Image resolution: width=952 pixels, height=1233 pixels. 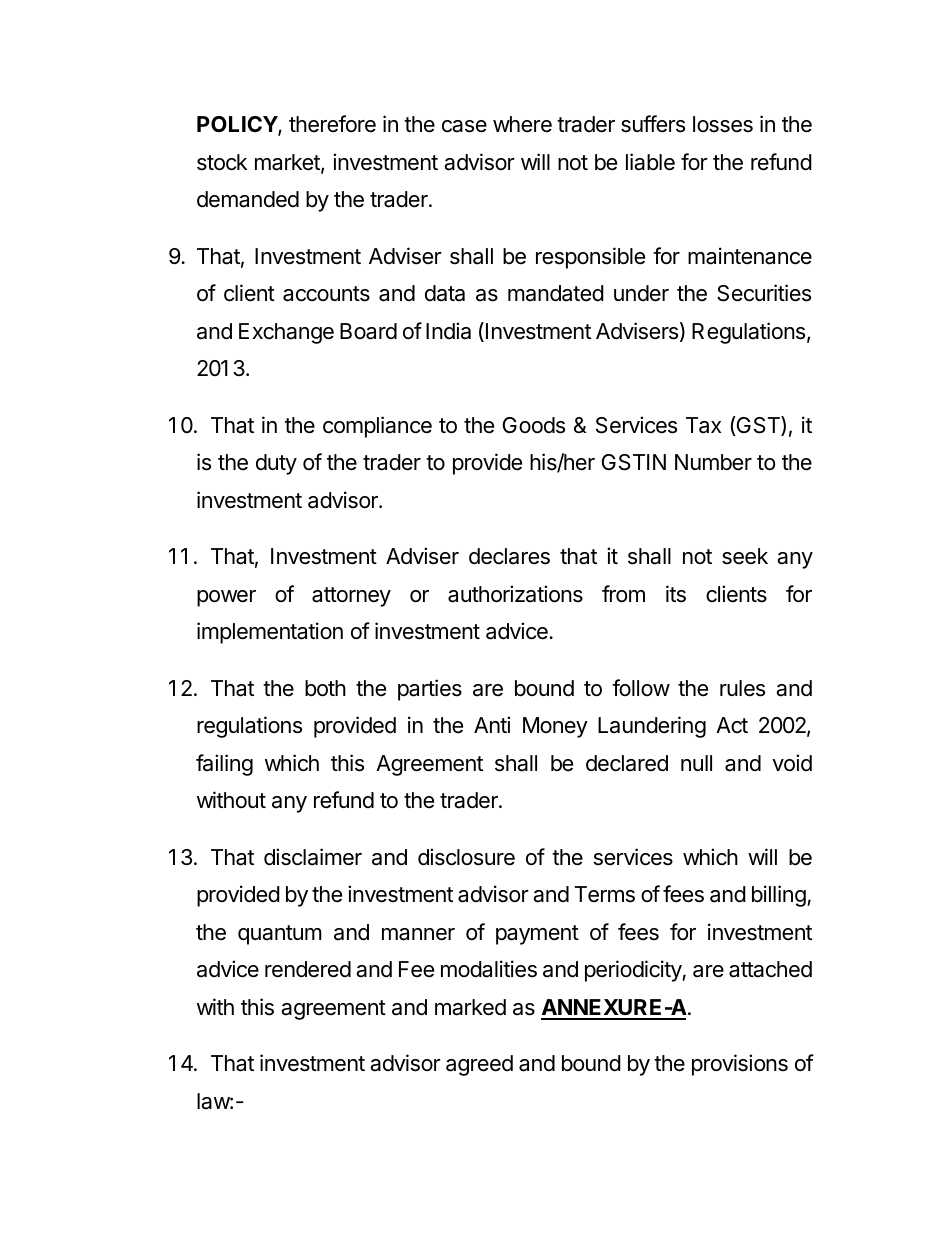 I want to click on losses, so click(x=723, y=124).
